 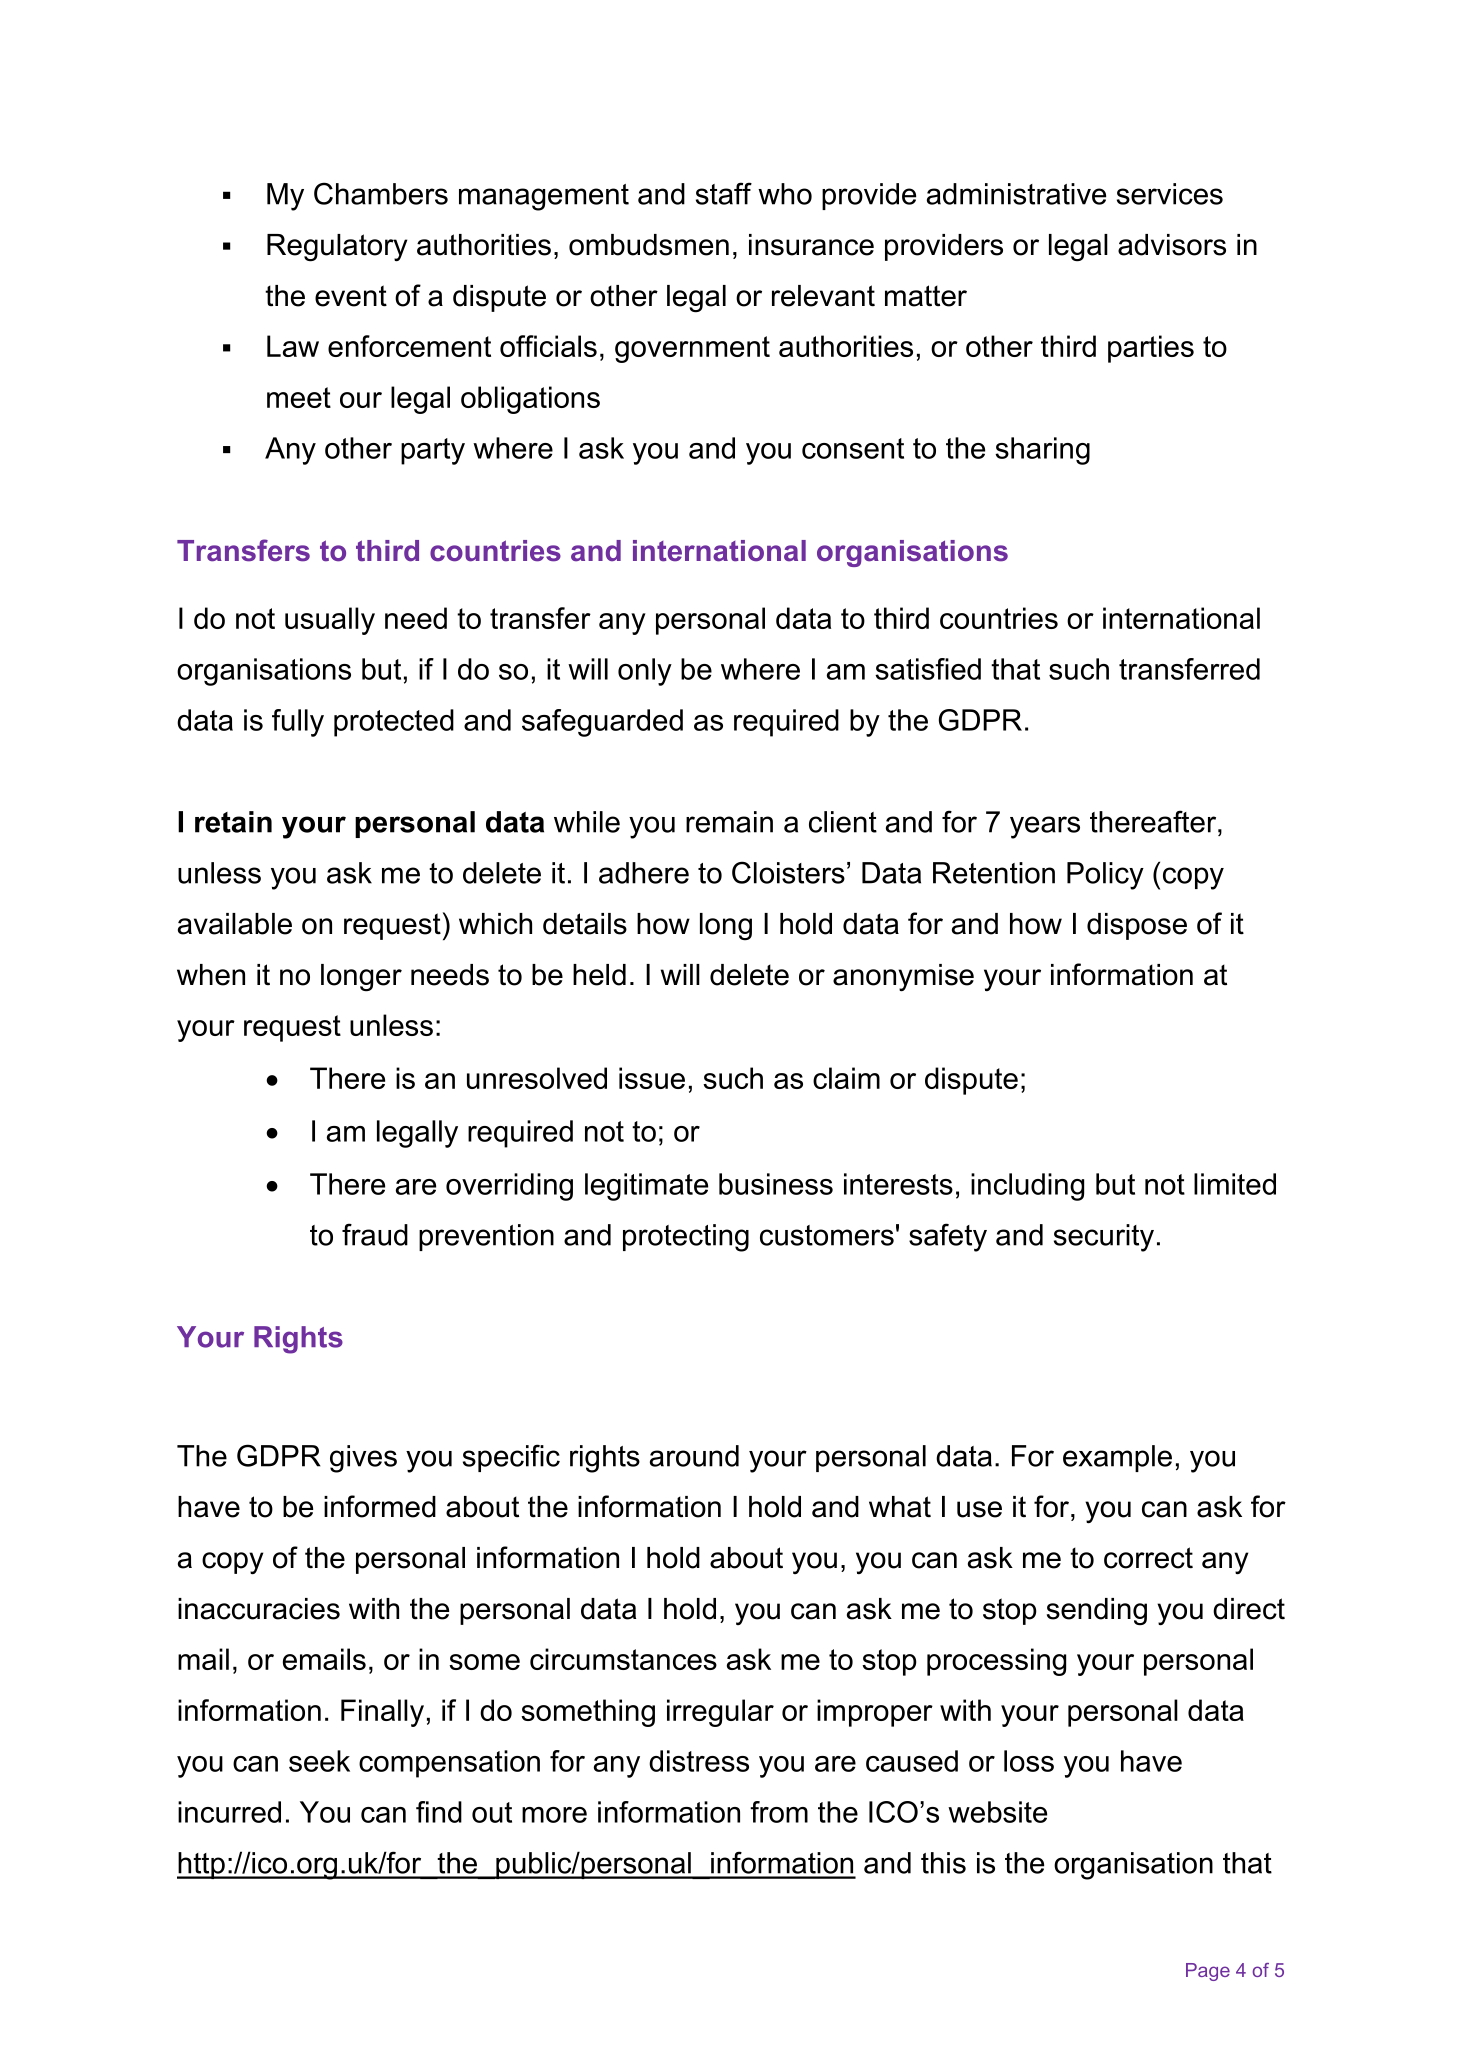 What do you see at coordinates (1172, 245) in the screenshot?
I see `advisors` at bounding box center [1172, 245].
